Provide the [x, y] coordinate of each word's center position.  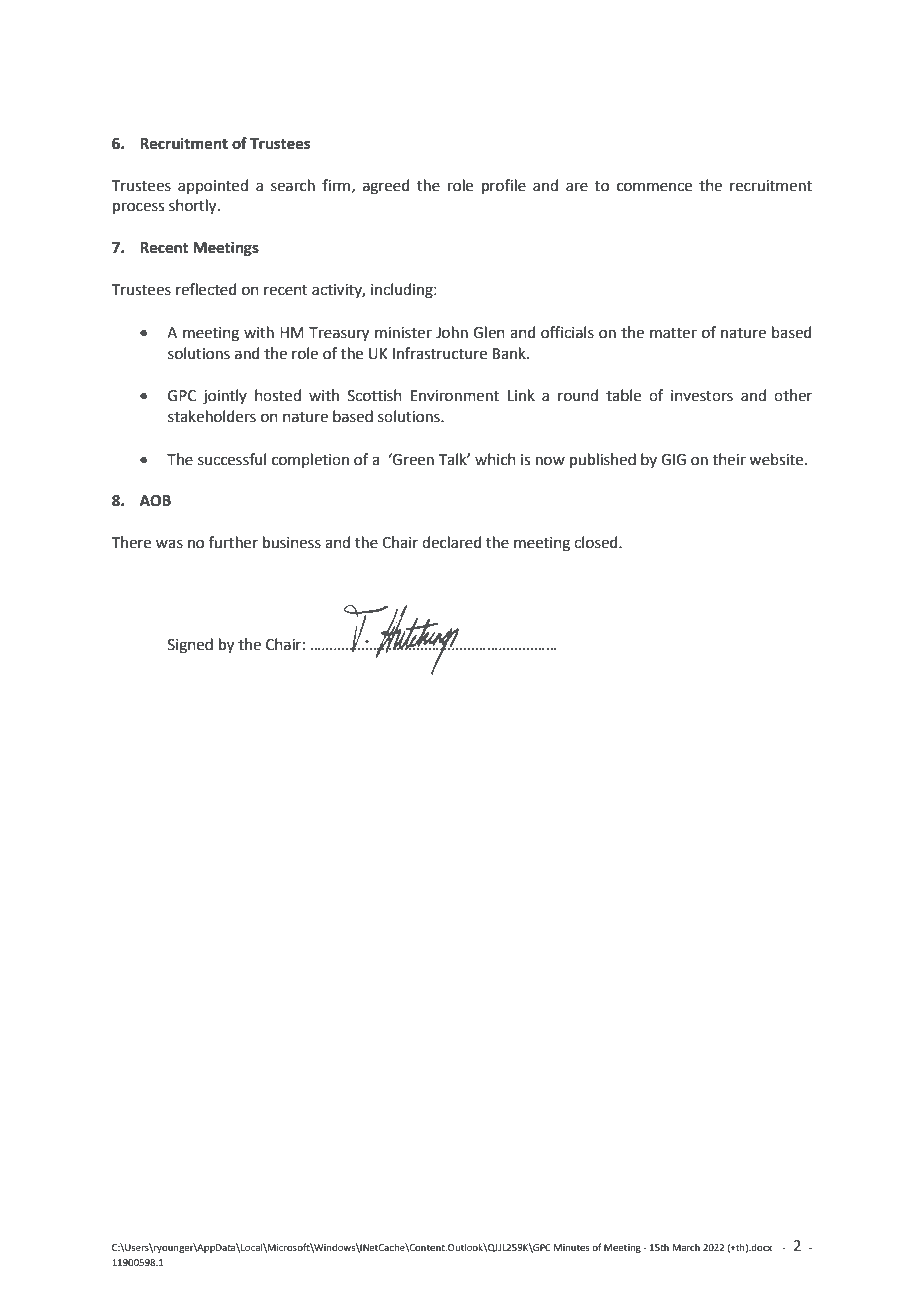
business [292, 542]
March [686, 1247]
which [495, 459]
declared [452, 542]
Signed [190, 646]
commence [654, 187]
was [169, 544]
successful [232, 459]
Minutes [572, 1247]
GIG [673, 460]
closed [597, 542]
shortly [194, 207]
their [729, 459]
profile [504, 186]
